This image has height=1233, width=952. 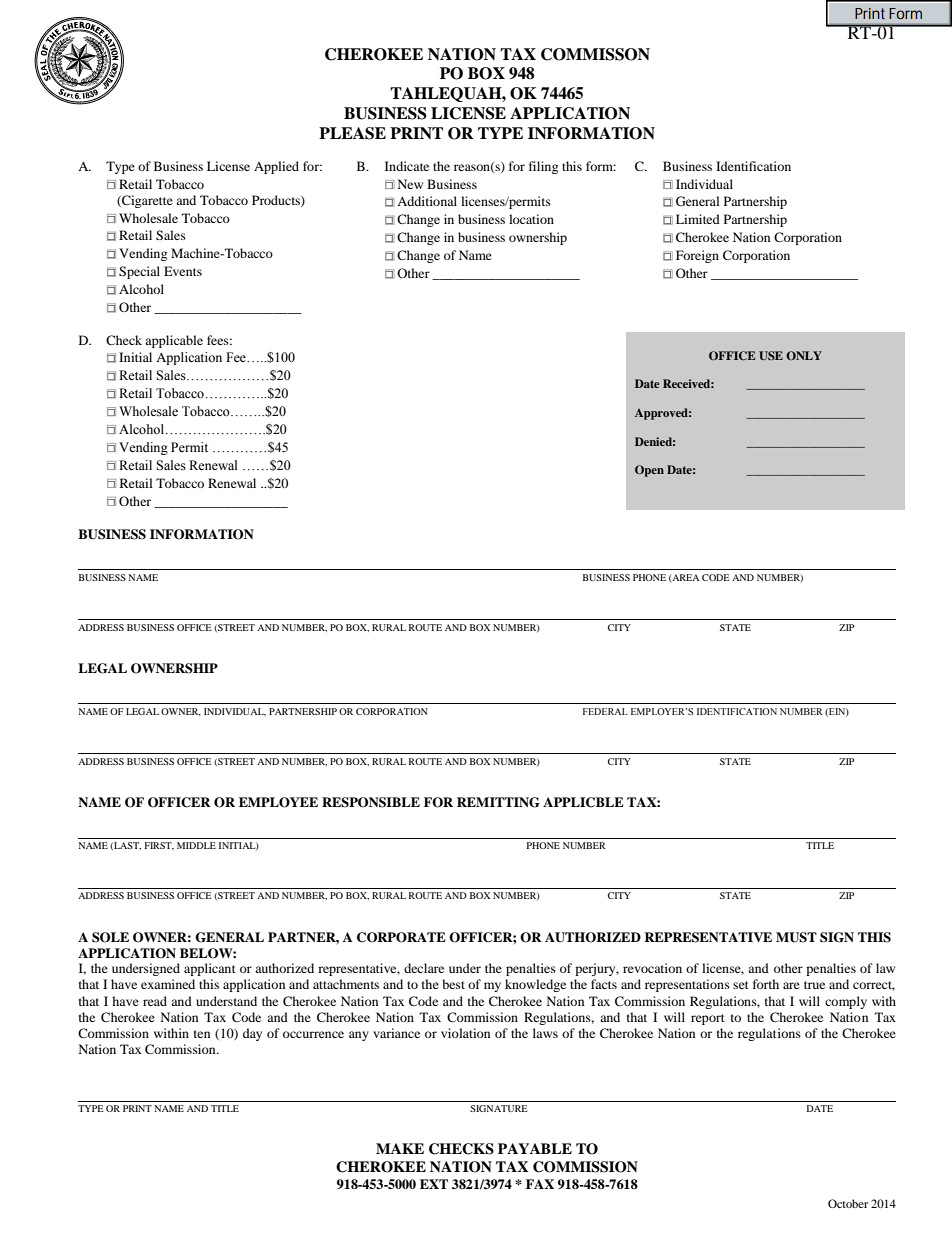 I want to click on Open, so click(x=649, y=471).
